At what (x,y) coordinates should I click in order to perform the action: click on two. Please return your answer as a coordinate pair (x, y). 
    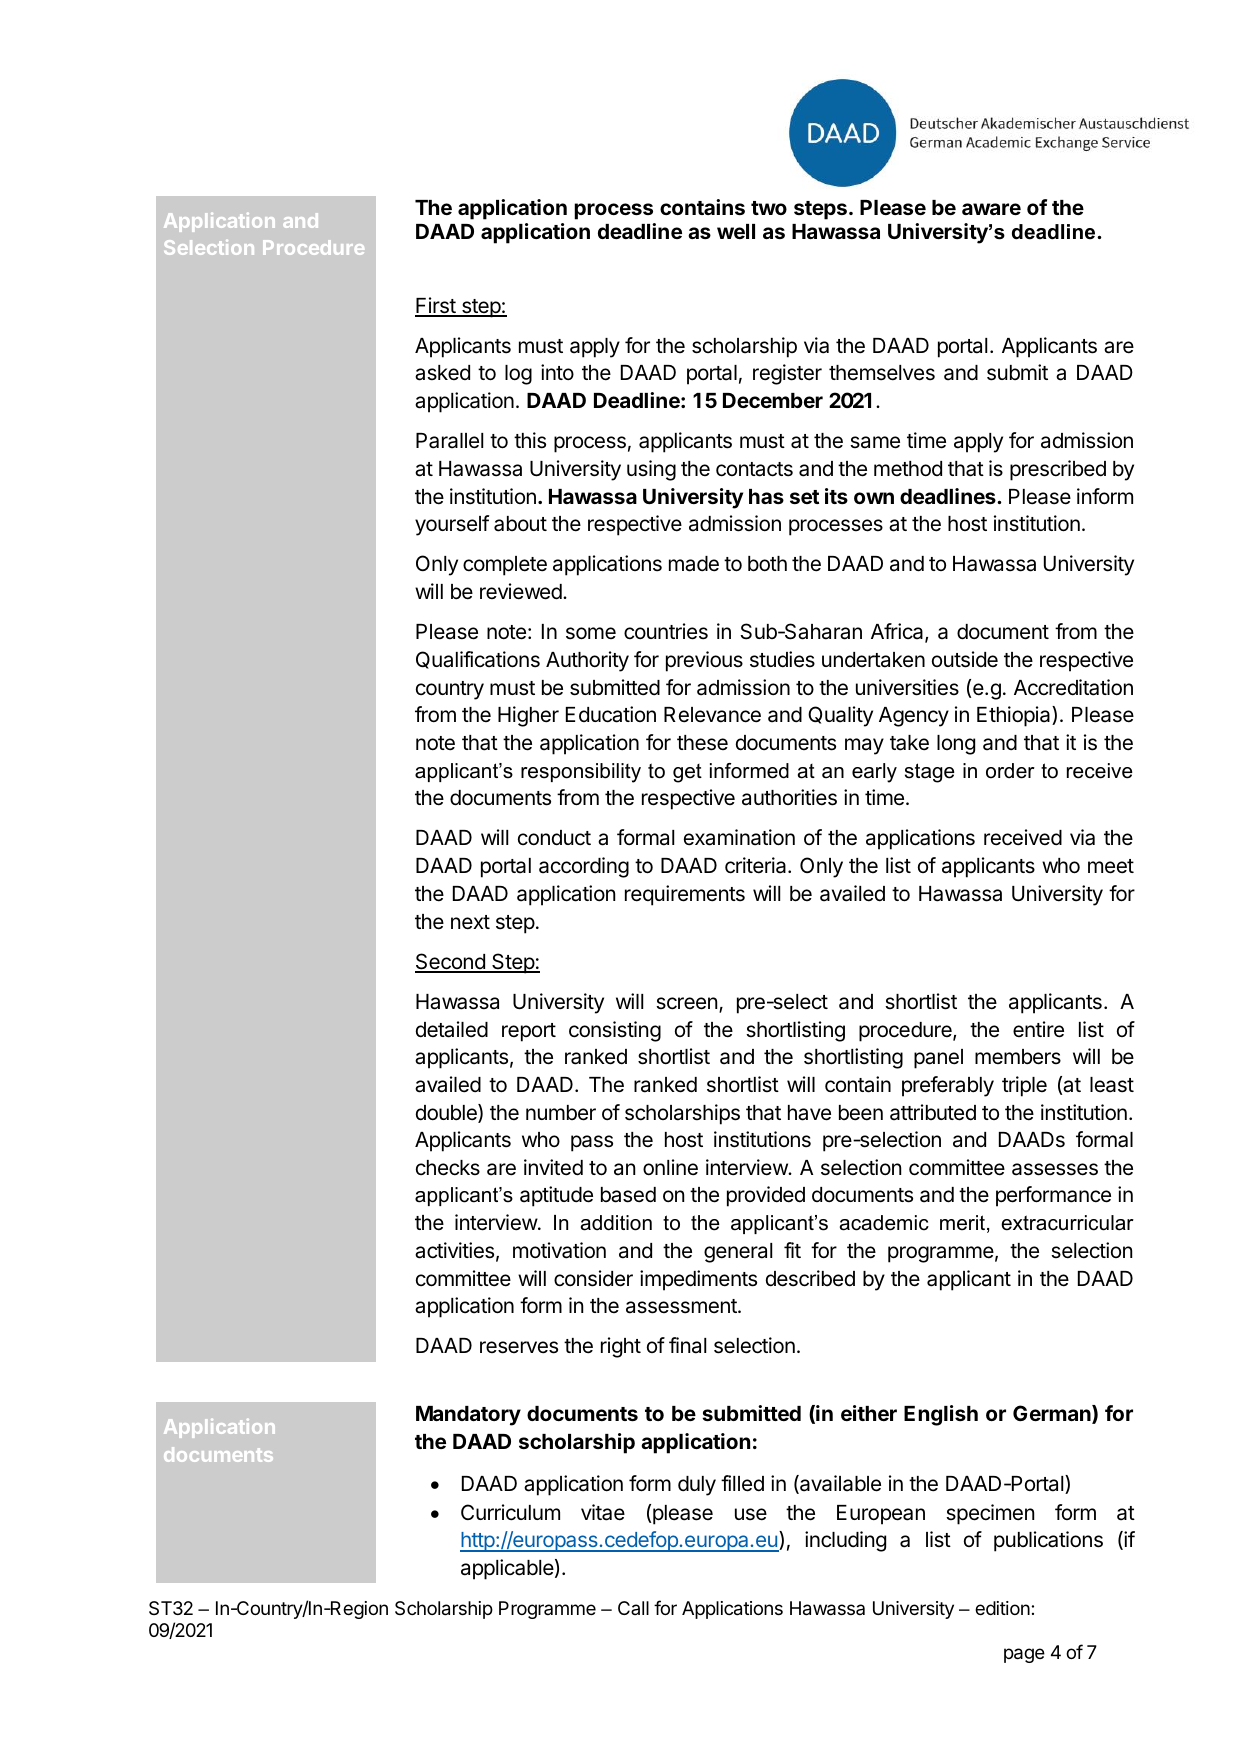
    Looking at the image, I should click on (769, 208).
